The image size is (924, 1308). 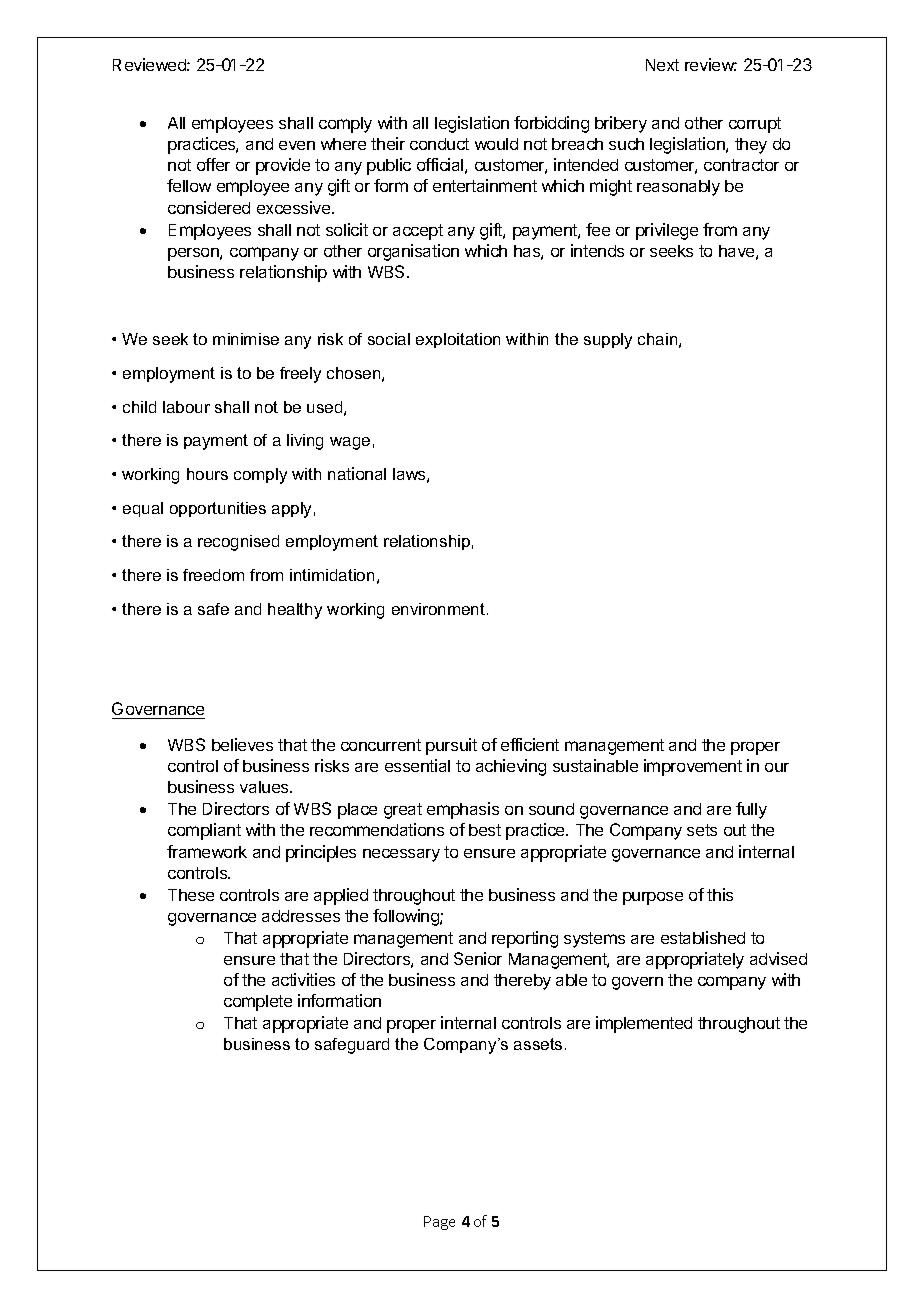 What do you see at coordinates (662, 65) in the screenshot?
I see `Next` at bounding box center [662, 65].
